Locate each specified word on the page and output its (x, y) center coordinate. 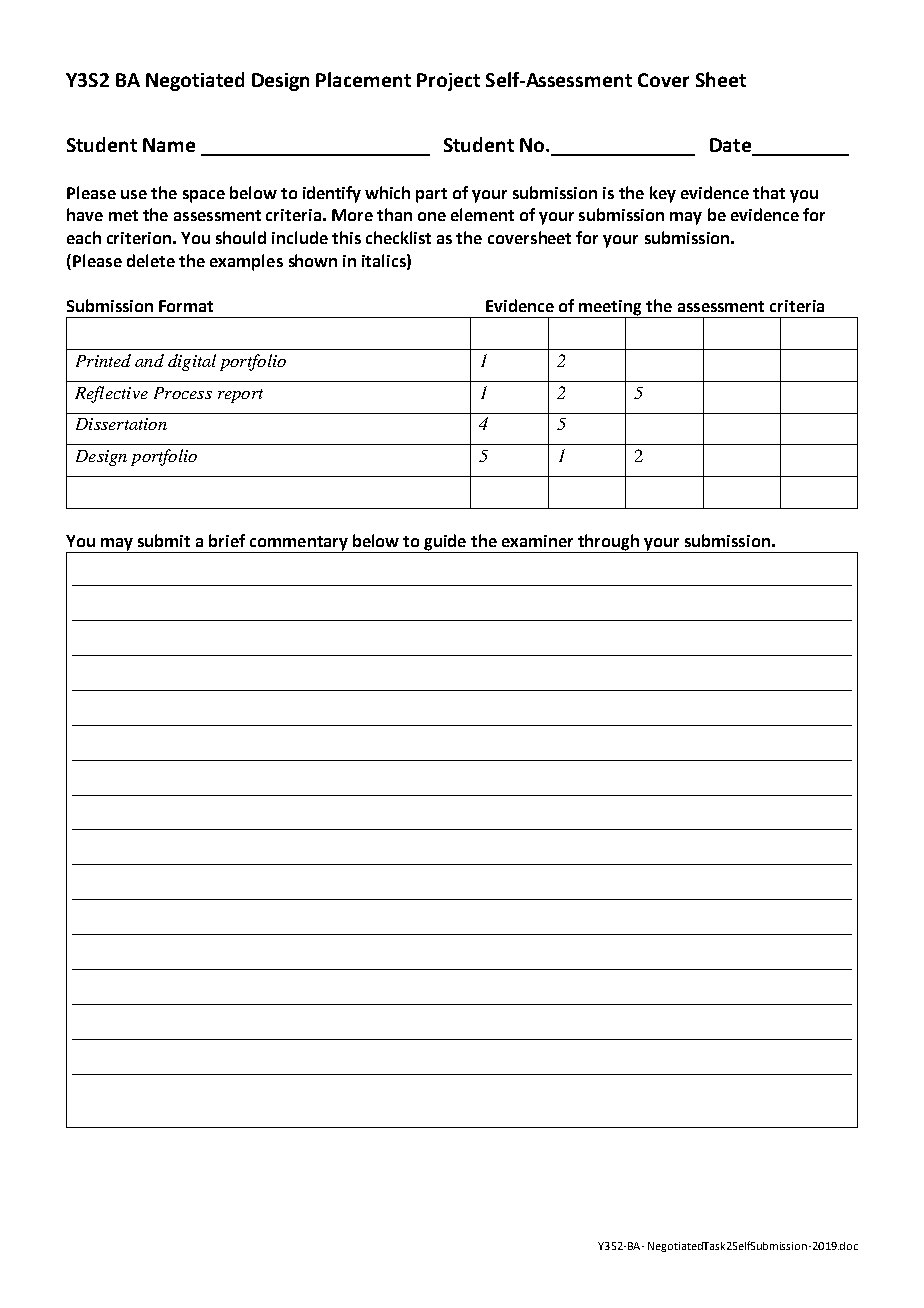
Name (169, 145)
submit (164, 540)
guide (445, 543)
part (431, 195)
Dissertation (121, 424)
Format (186, 306)
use (134, 194)
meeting (611, 309)
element (482, 214)
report (240, 396)
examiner (537, 541)
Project (448, 82)
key (663, 194)
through (609, 543)
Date (731, 146)
